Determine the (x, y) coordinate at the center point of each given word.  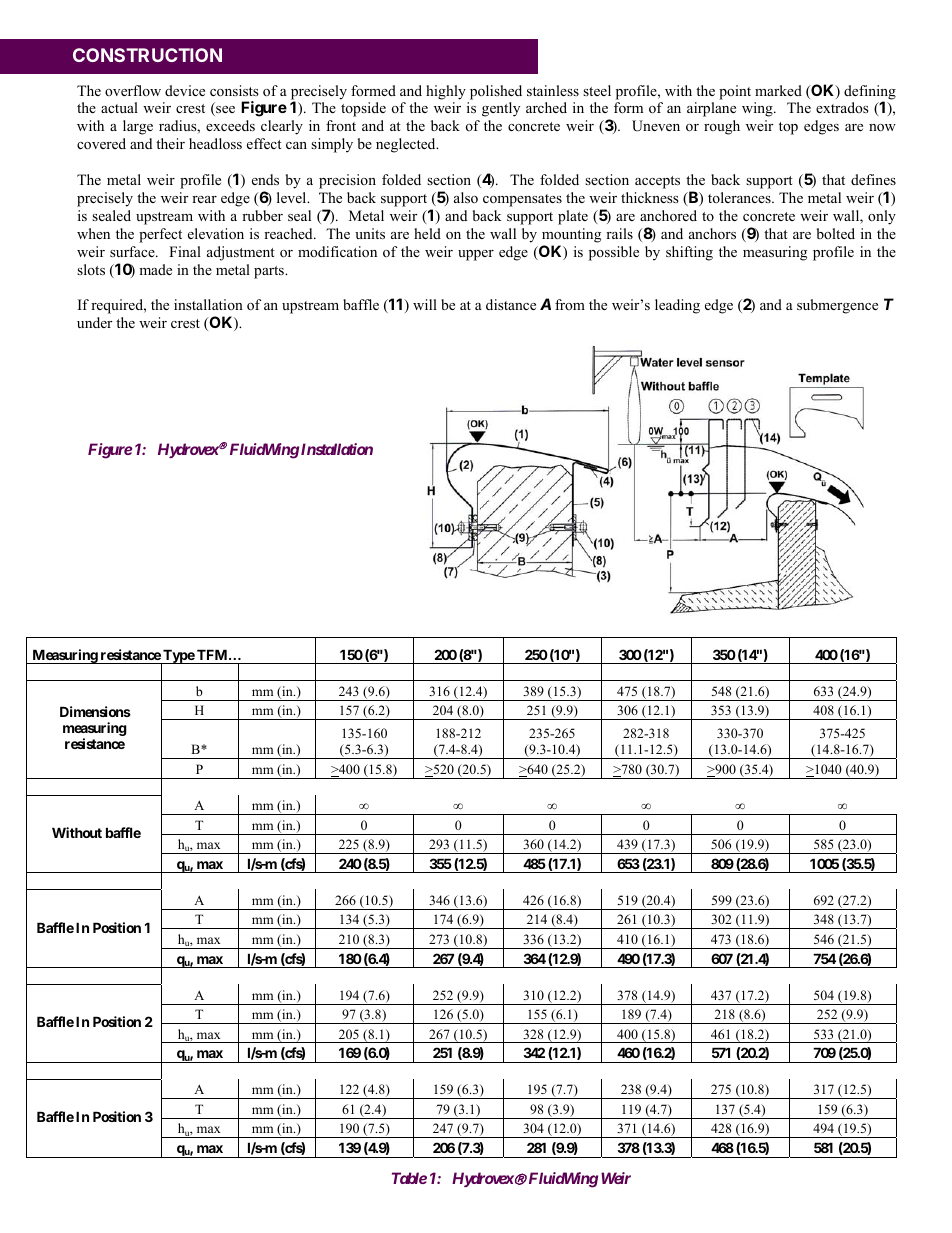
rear (204, 199)
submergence (837, 306)
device (185, 90)
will (425, 304)
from (570, 304)
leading (677, 306)
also (466, 197)
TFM (213, 654)
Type (178, 657)
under (94, 322)
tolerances (740, 197)
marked (778, 90)
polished (496, 92)
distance (511, 304)
